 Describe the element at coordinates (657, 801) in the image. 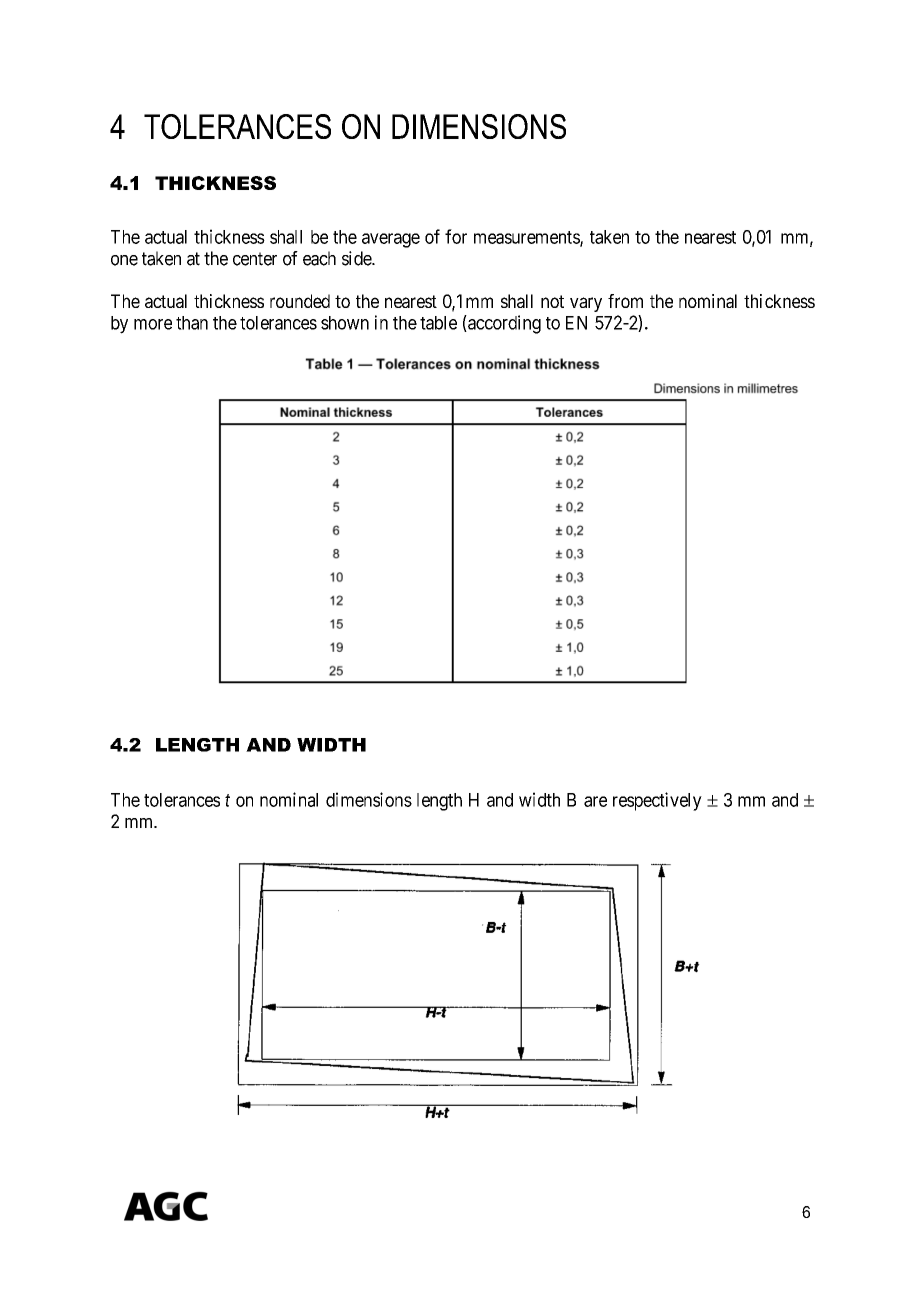

I see `respectively` at that location.
